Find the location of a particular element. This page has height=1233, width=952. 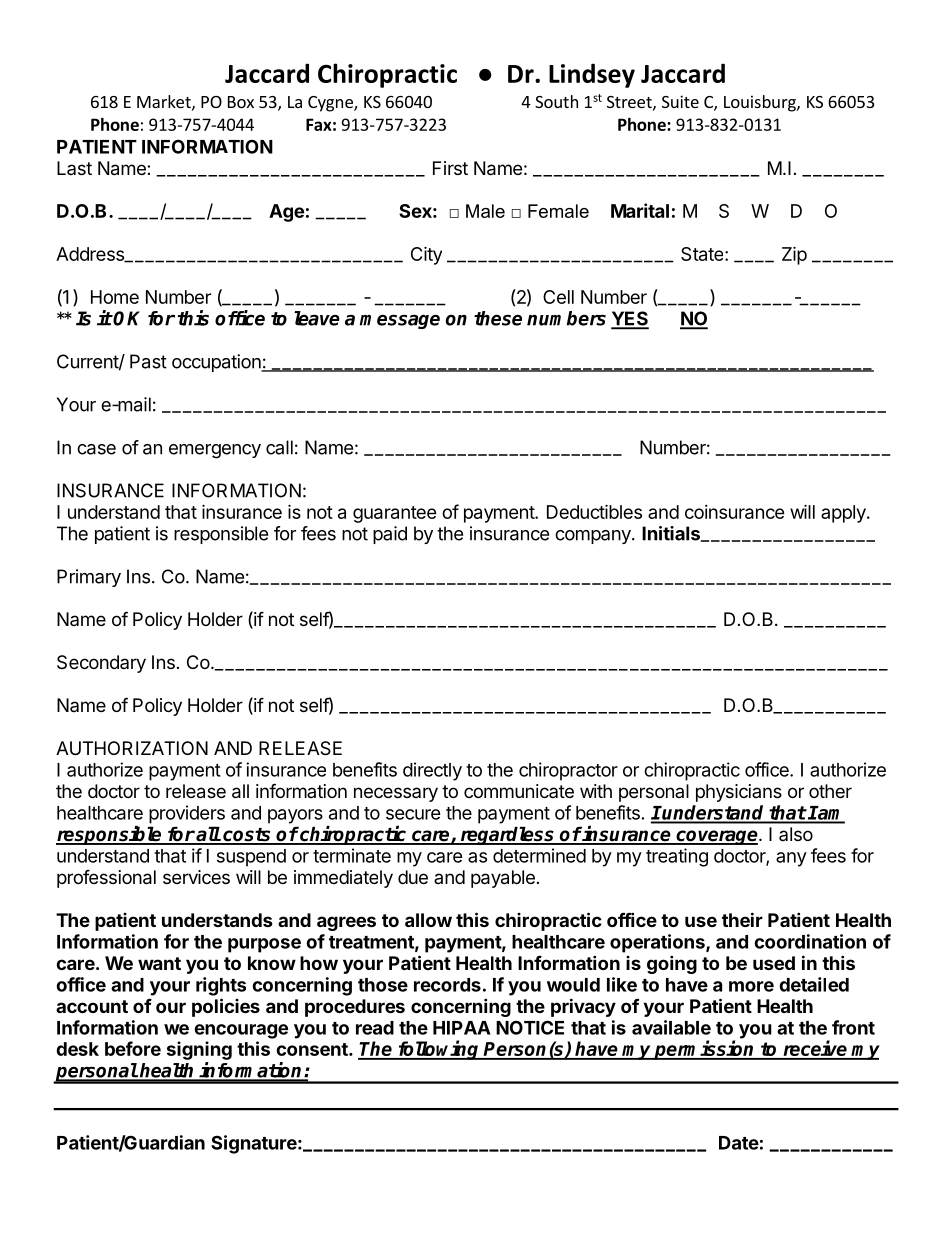

Past is located at coordinates (148, 361).
